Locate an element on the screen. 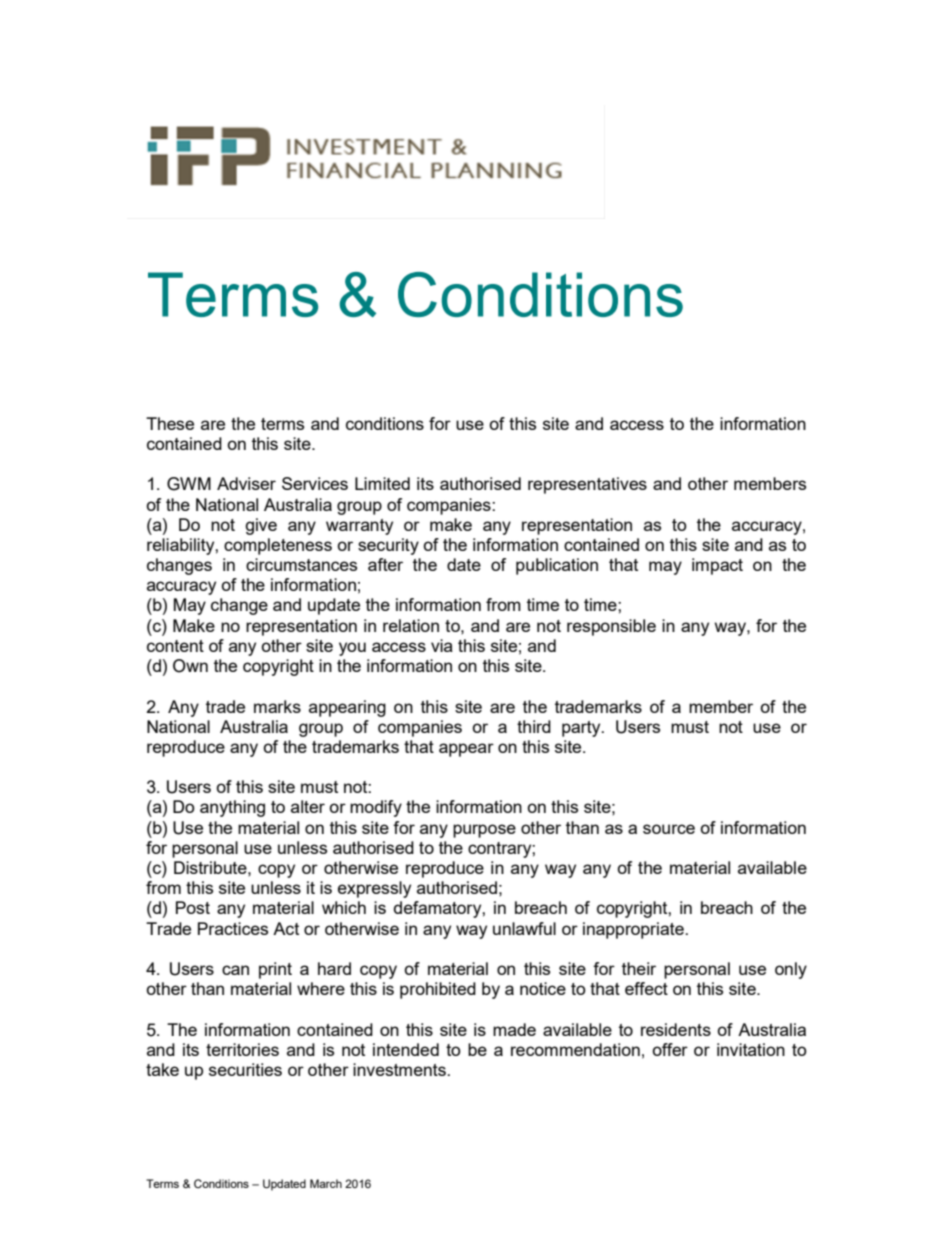 This screenshot has height=1233, width=952. modify is located at coordinates (376, 808).
